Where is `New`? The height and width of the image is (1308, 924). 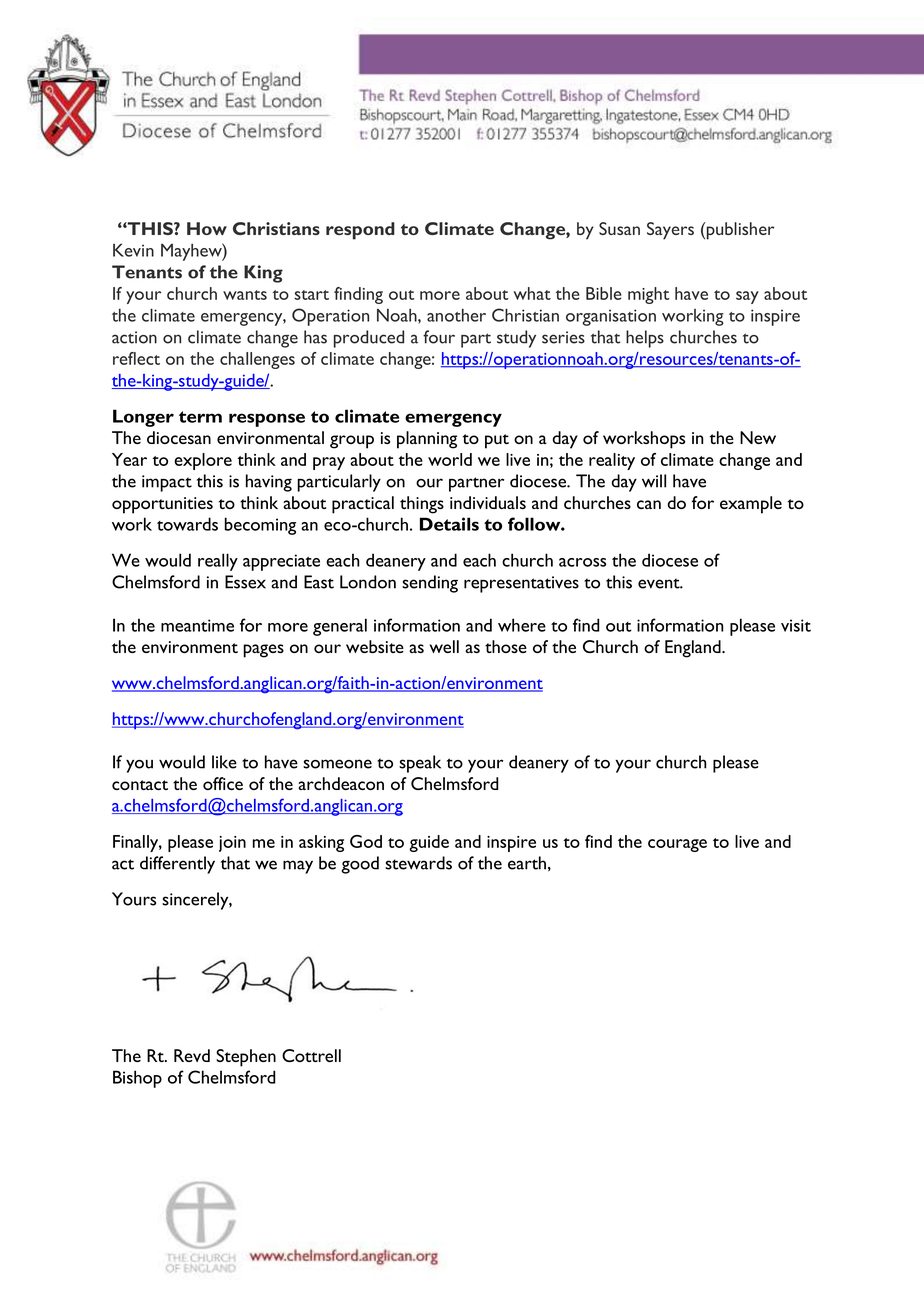 New is located at coordinates (758, 437).
